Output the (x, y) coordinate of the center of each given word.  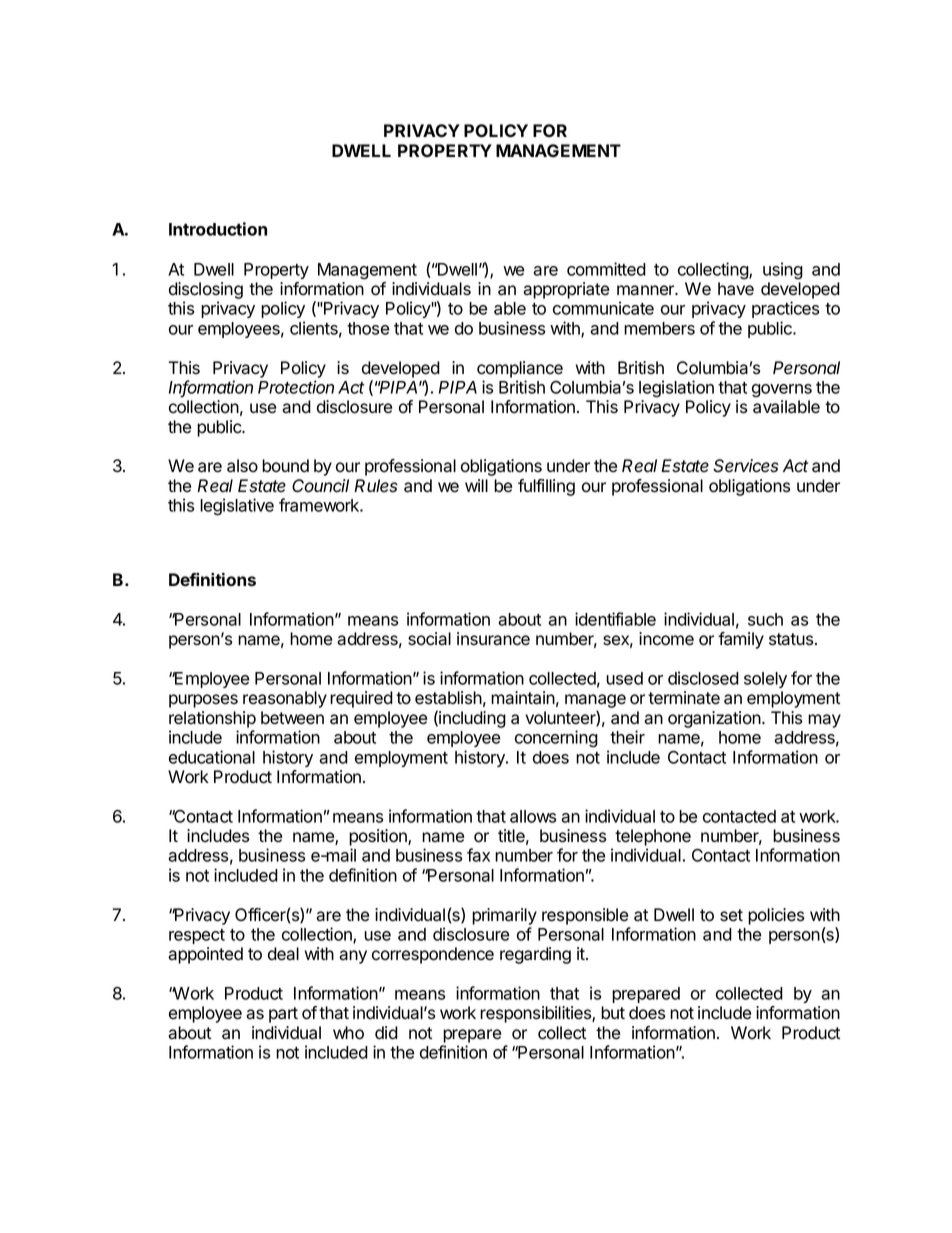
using (783, 271)
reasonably (285, 699)
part (283, 1015)
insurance (493, 639)
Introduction (218, 229)
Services (746, 466)
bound (285, 466)
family (741, 640)
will (476, 485)
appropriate (566, 290)
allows (533, 816)
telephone (653, 837)
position (379, 837)
